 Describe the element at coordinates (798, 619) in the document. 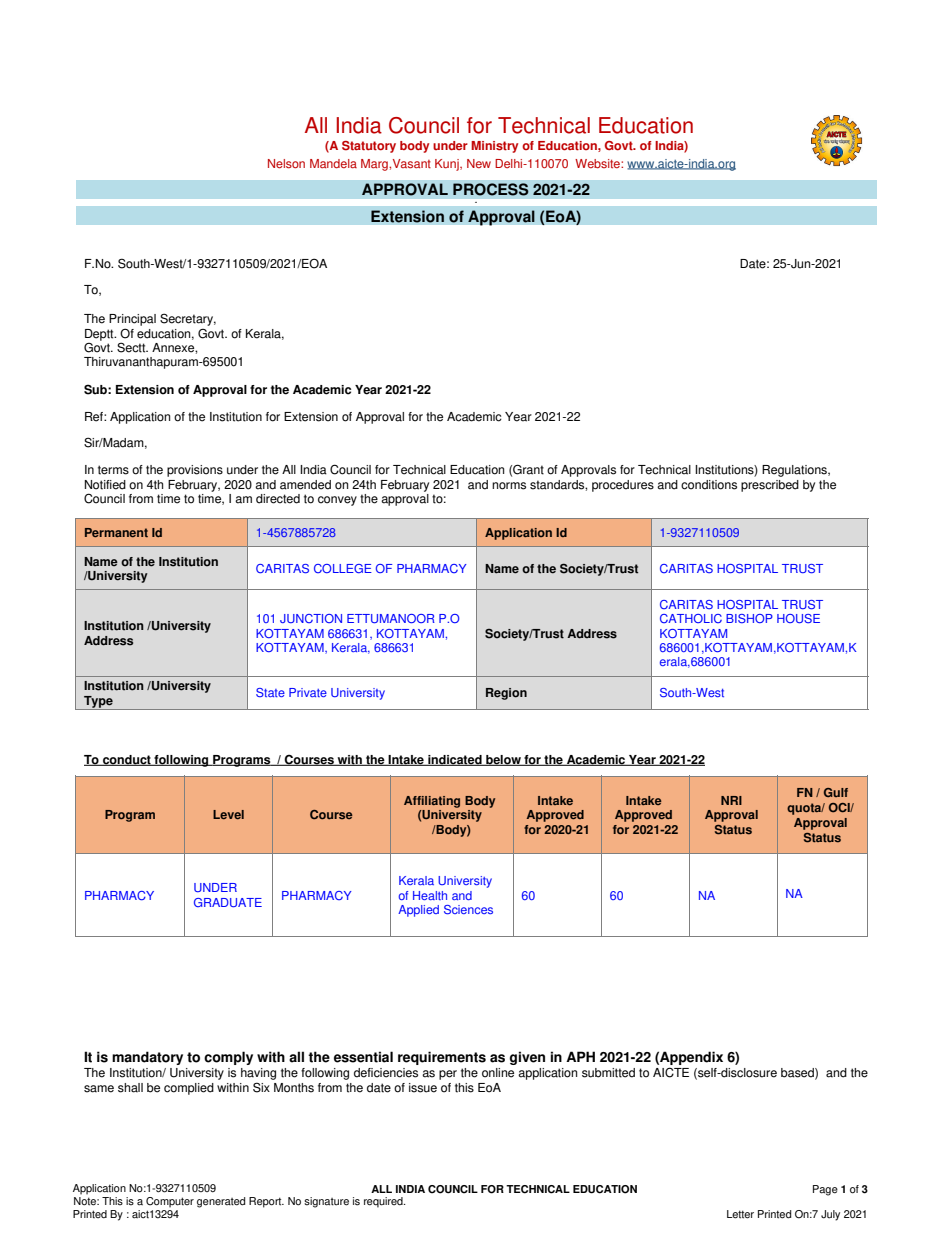

I see `HOUSE` at that location.
